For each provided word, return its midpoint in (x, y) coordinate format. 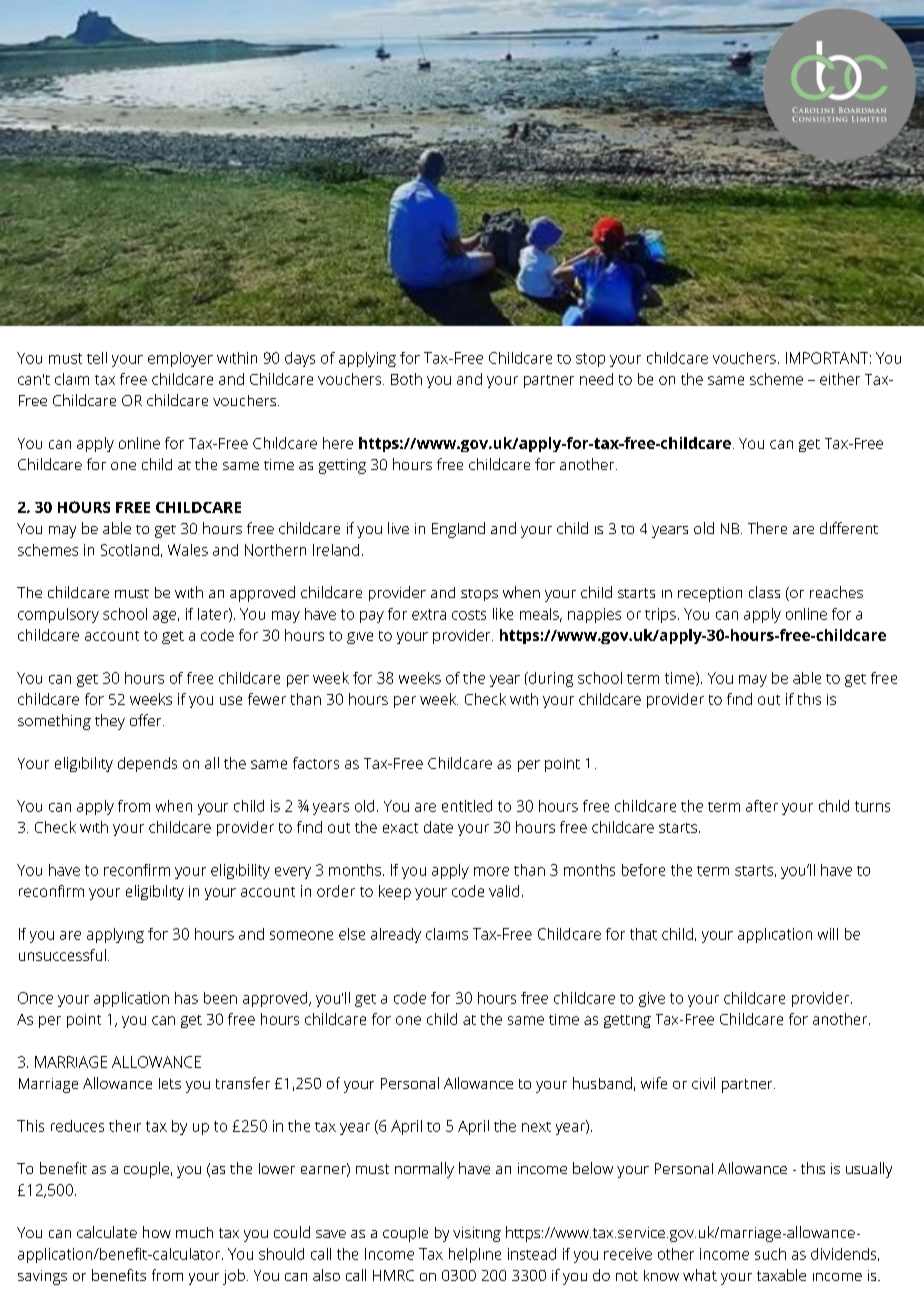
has (186, 998)
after (762, 806)
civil (703, 1083)
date (438, 827)
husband (602, 1083)
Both (406, 379)
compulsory (58, 615)
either (840, 379)
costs (469, 615)
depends (147, 764)
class (764, 592)
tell (97, 358)
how (157, 1232)
